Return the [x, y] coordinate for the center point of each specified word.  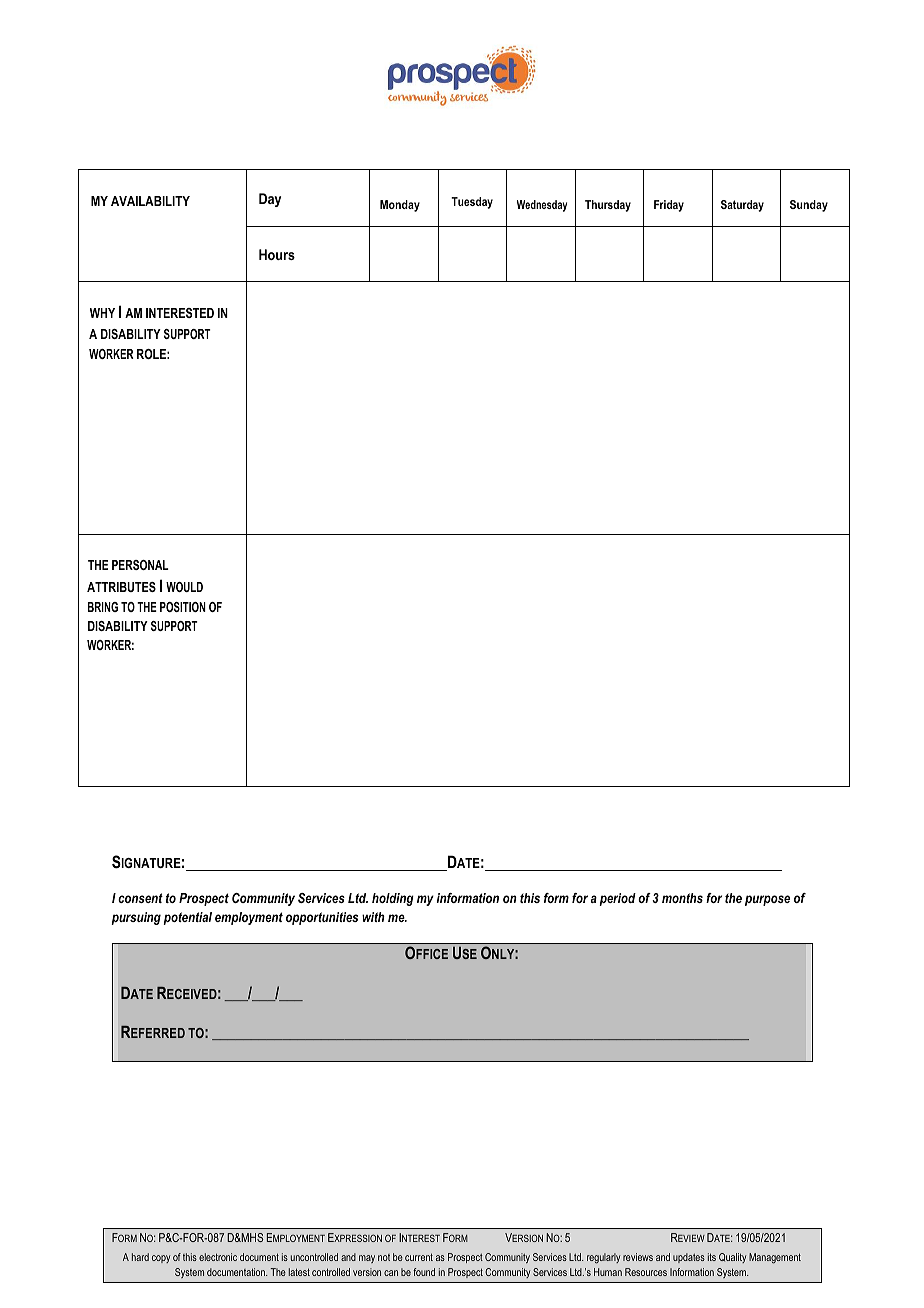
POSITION [183, 607]
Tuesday [472, 203]
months [682, 898]
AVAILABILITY [150, 201]
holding [393, 899]
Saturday [742, 206]
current [419, 1257]
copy [161, 1259]
